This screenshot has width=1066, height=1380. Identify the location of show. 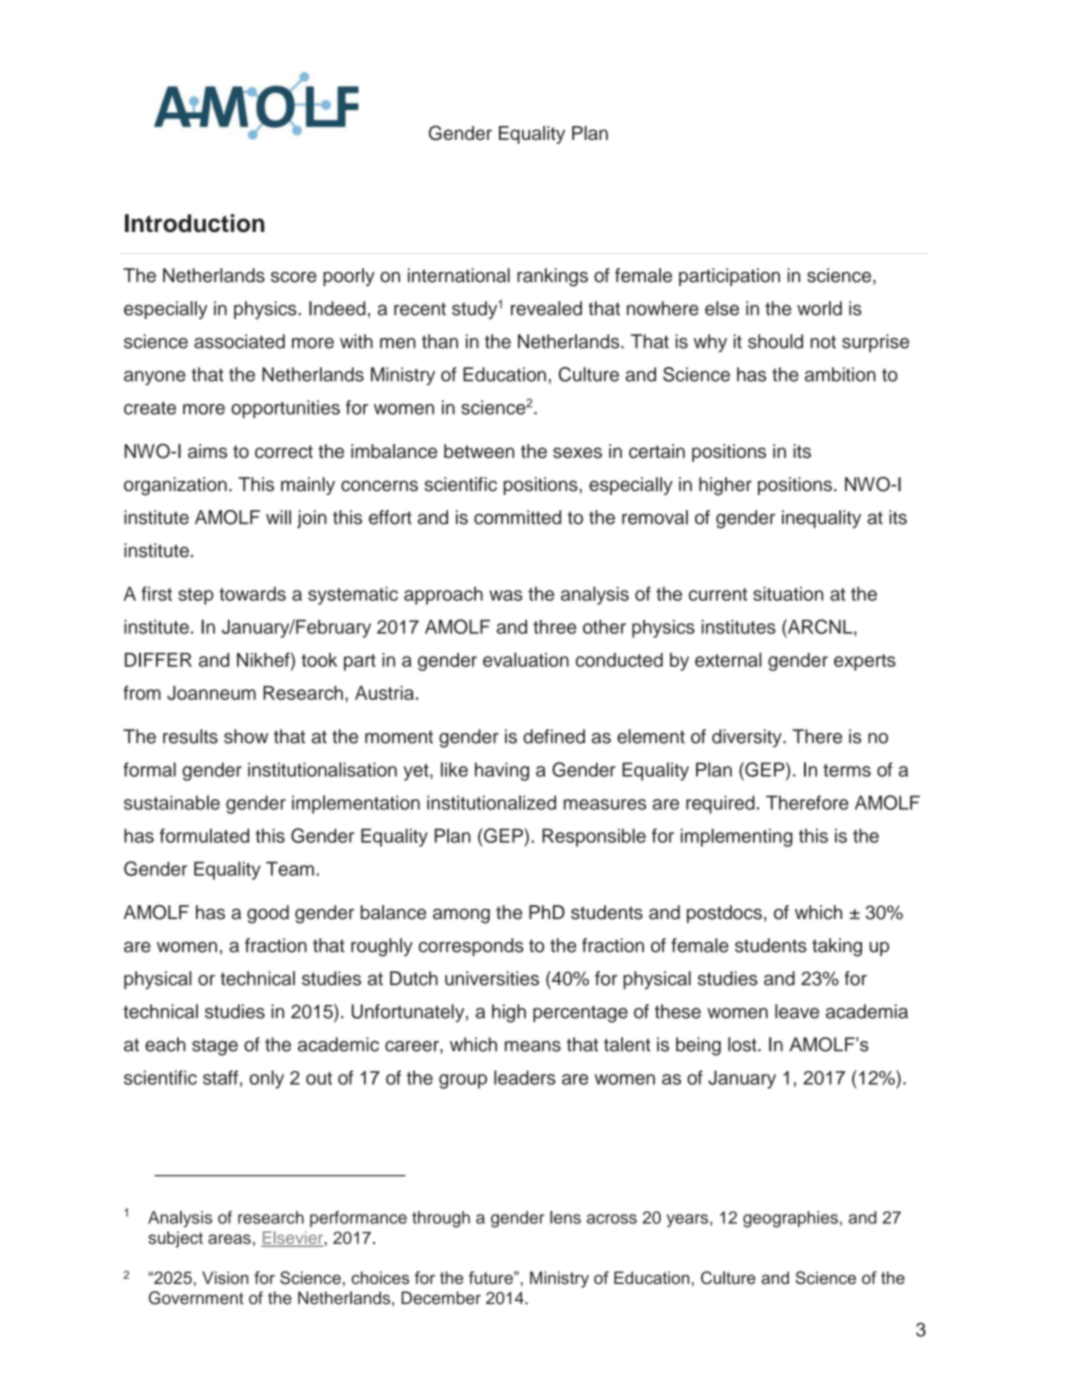
(246, 736).
